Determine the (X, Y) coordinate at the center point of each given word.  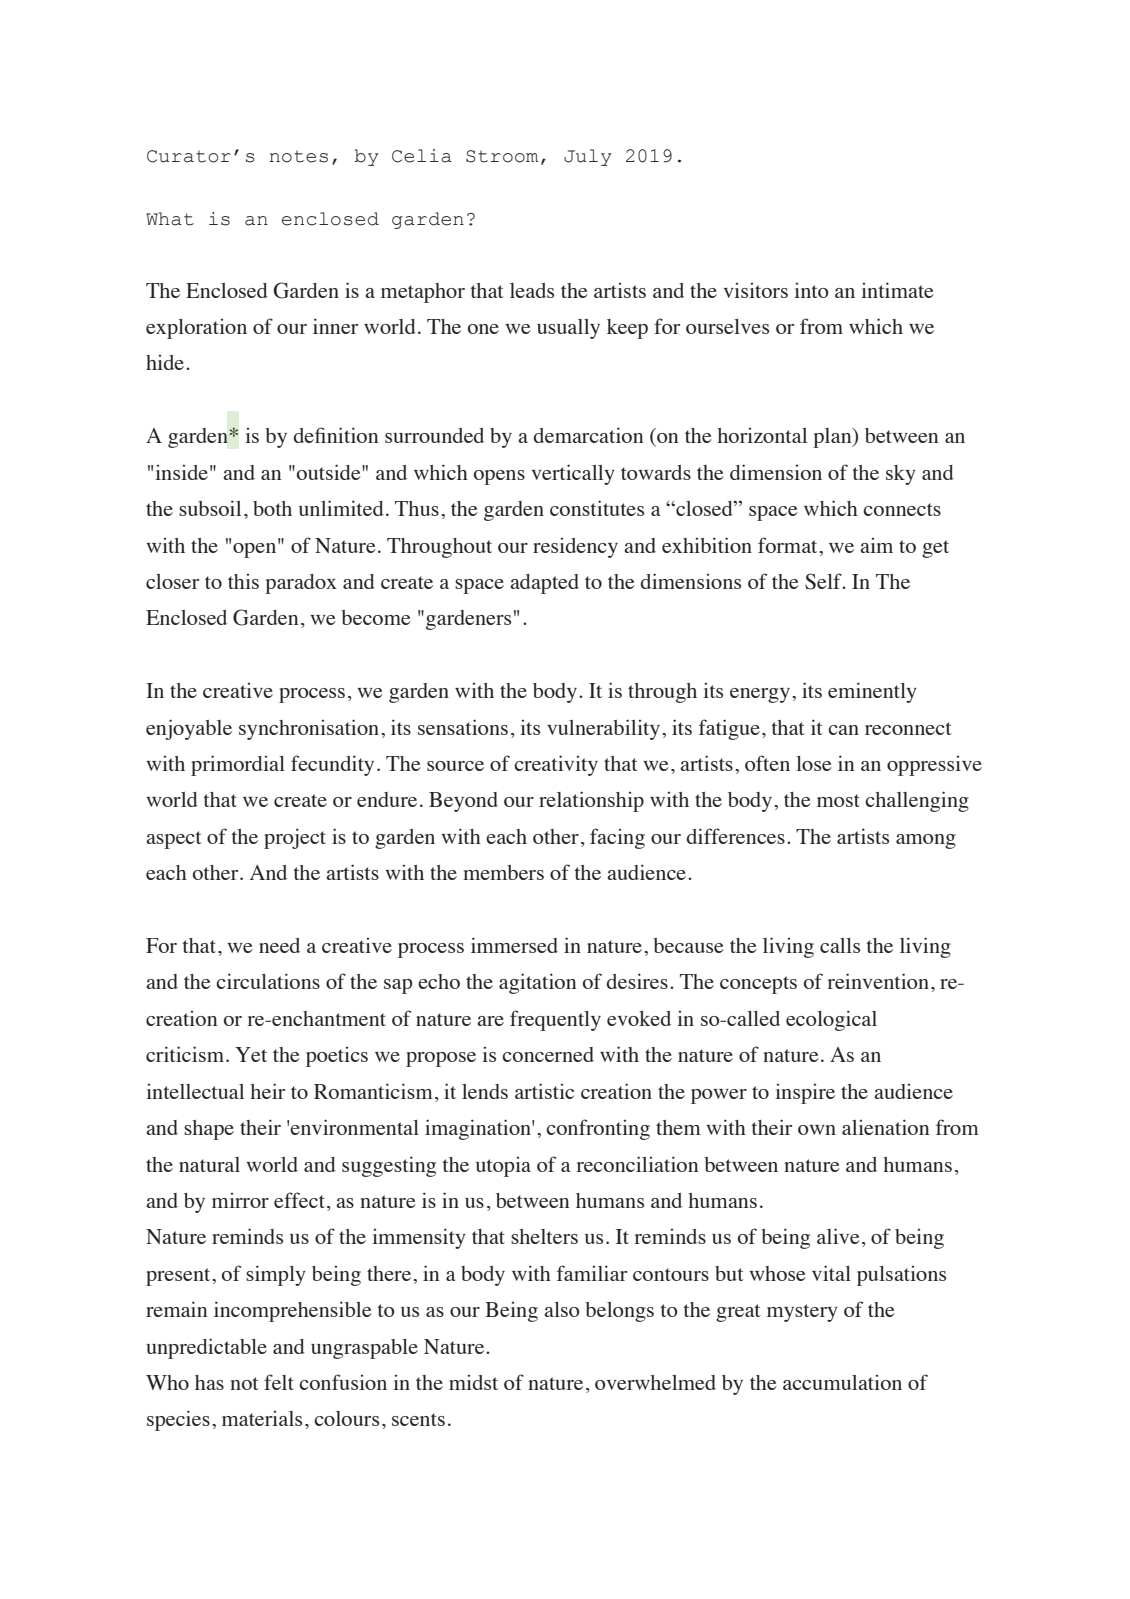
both (272, 508)
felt (279, 1382)
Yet (251, 1054)
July (588, 157)
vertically (573, 474)
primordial (238, 765)
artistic (544, 1091)
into (811, 290)
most (838, 800)
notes (298, 157)
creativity (556, 765)
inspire (805, 1094)
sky (901, 475)
